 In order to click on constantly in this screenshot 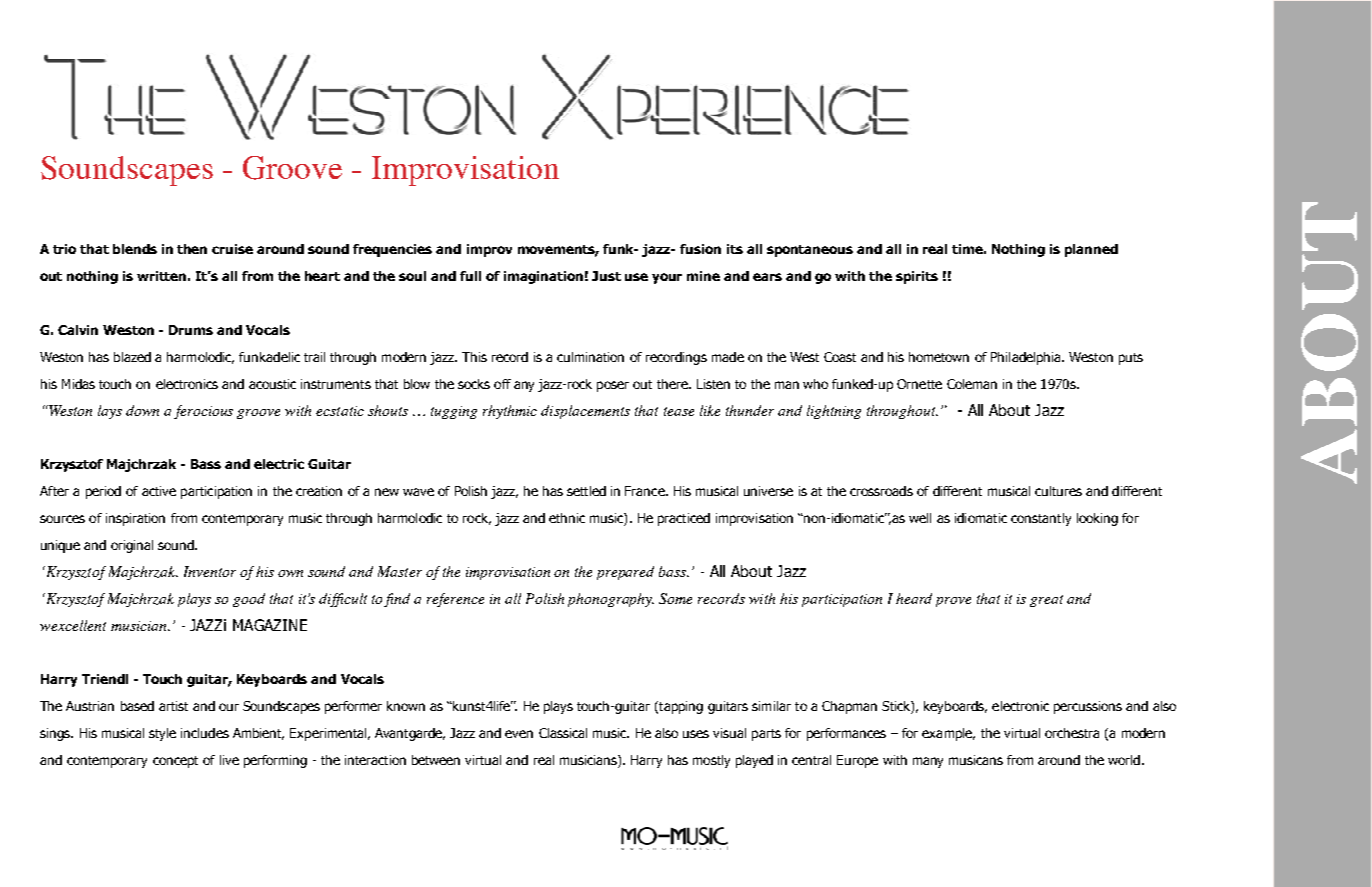, I will do `click(1041, 519)`.
